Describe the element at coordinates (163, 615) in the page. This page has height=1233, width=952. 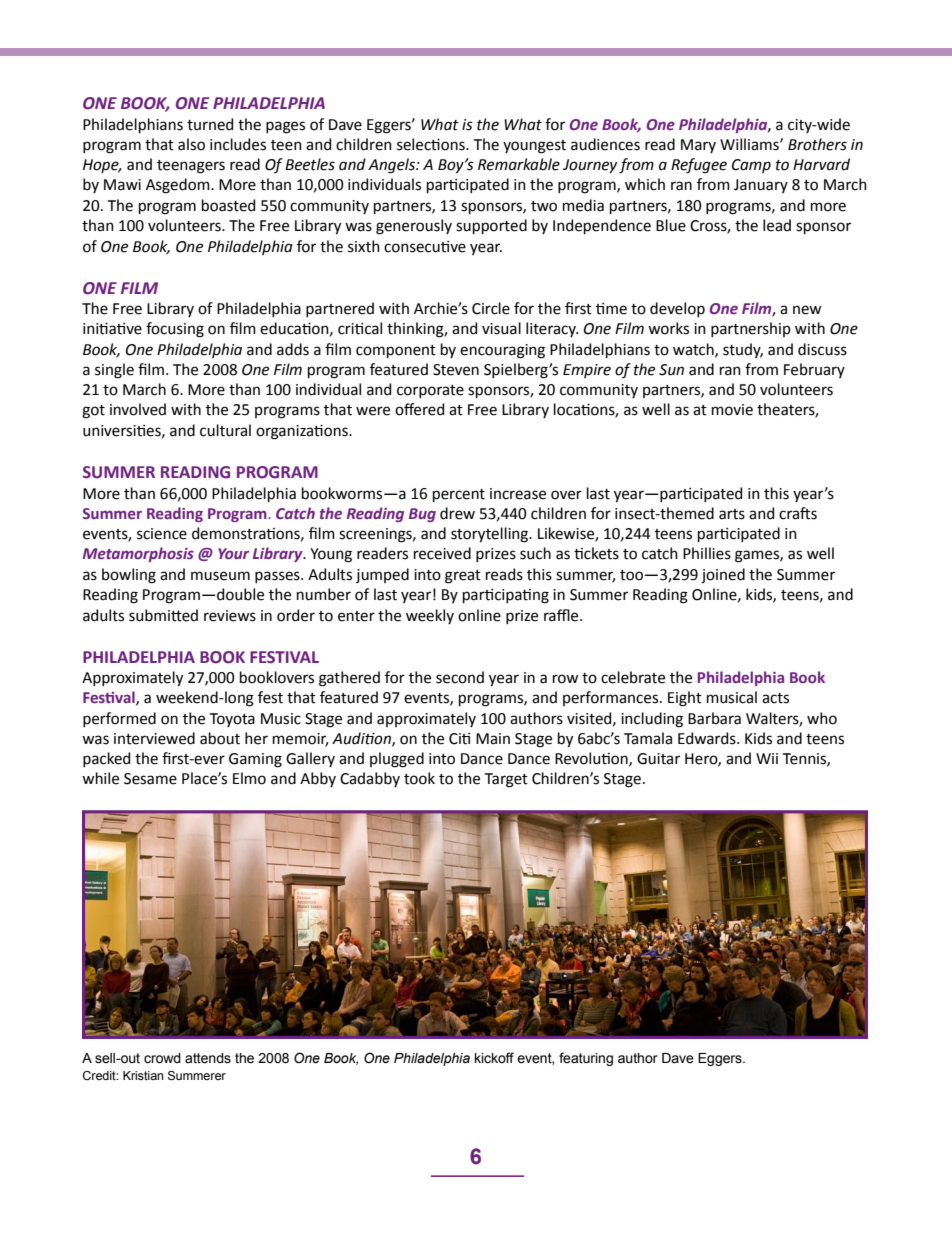
I see `submitted` at that location.
